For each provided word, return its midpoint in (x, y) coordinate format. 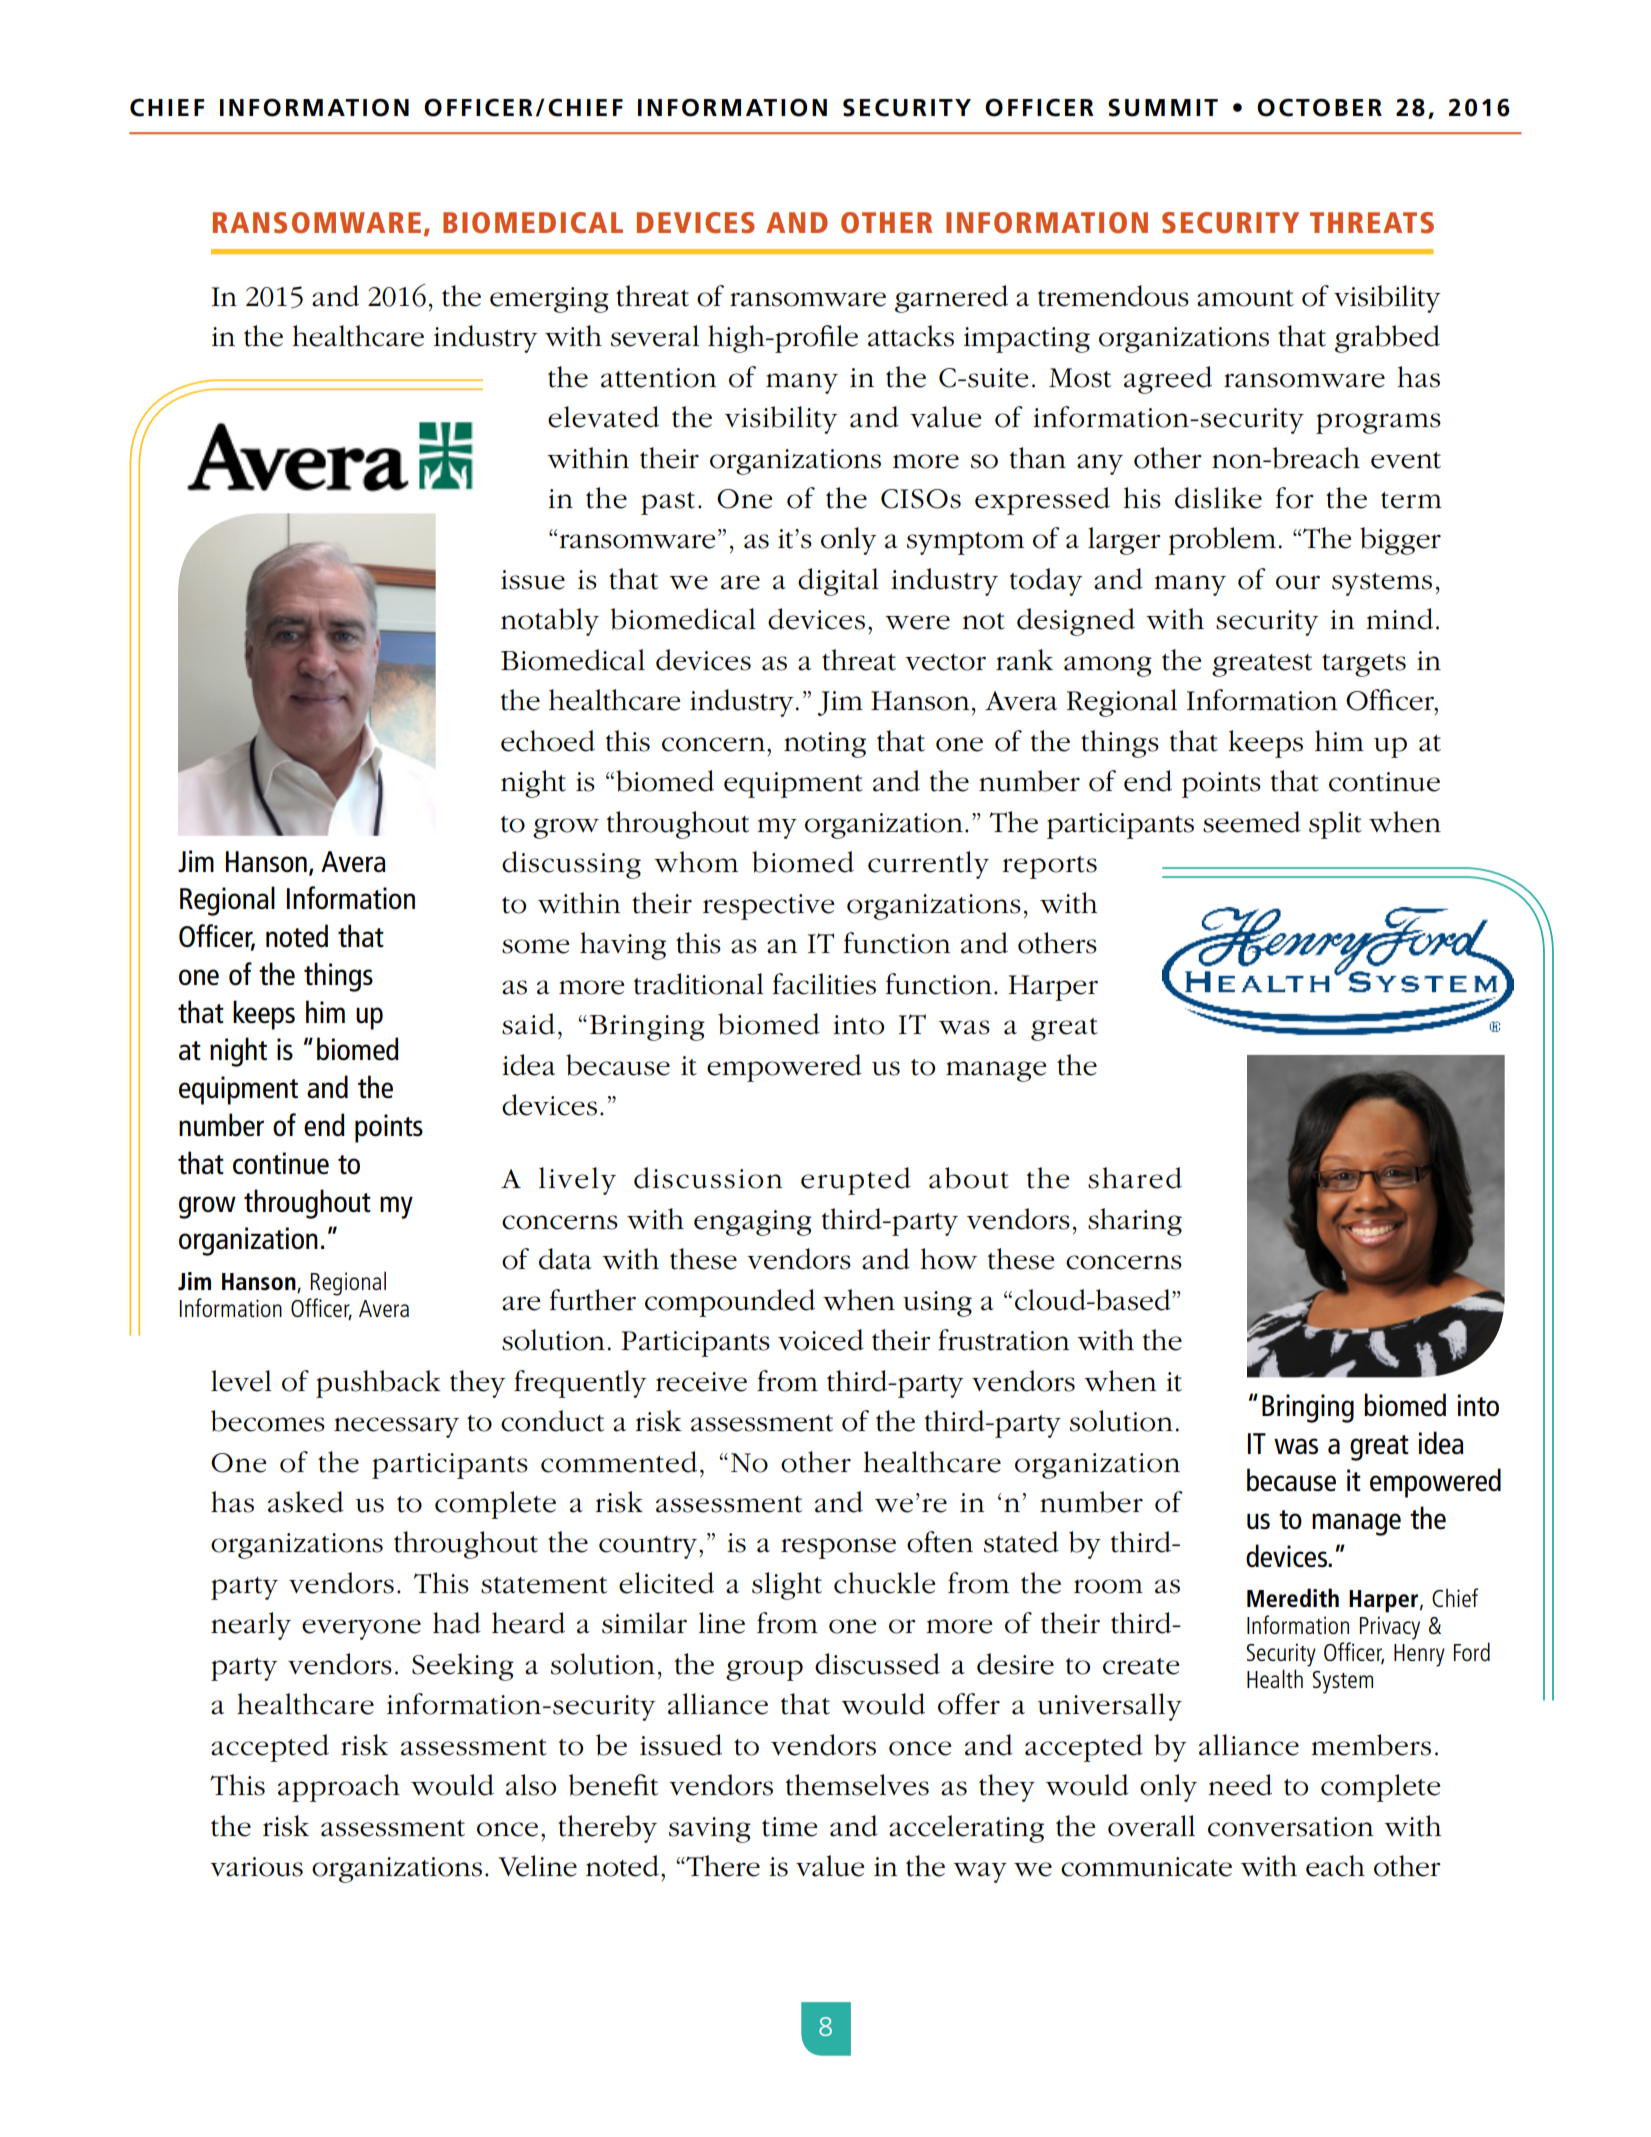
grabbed (1387, 339)
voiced (821, 1340)
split (1335, 825)
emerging (549, 300)
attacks (911, 336)
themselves (857, 1785)
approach (339, 1788)
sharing (1135, 1222)
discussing (571, 865)
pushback (378, 1384)
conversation (1290, 1827)
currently (928, 865)
